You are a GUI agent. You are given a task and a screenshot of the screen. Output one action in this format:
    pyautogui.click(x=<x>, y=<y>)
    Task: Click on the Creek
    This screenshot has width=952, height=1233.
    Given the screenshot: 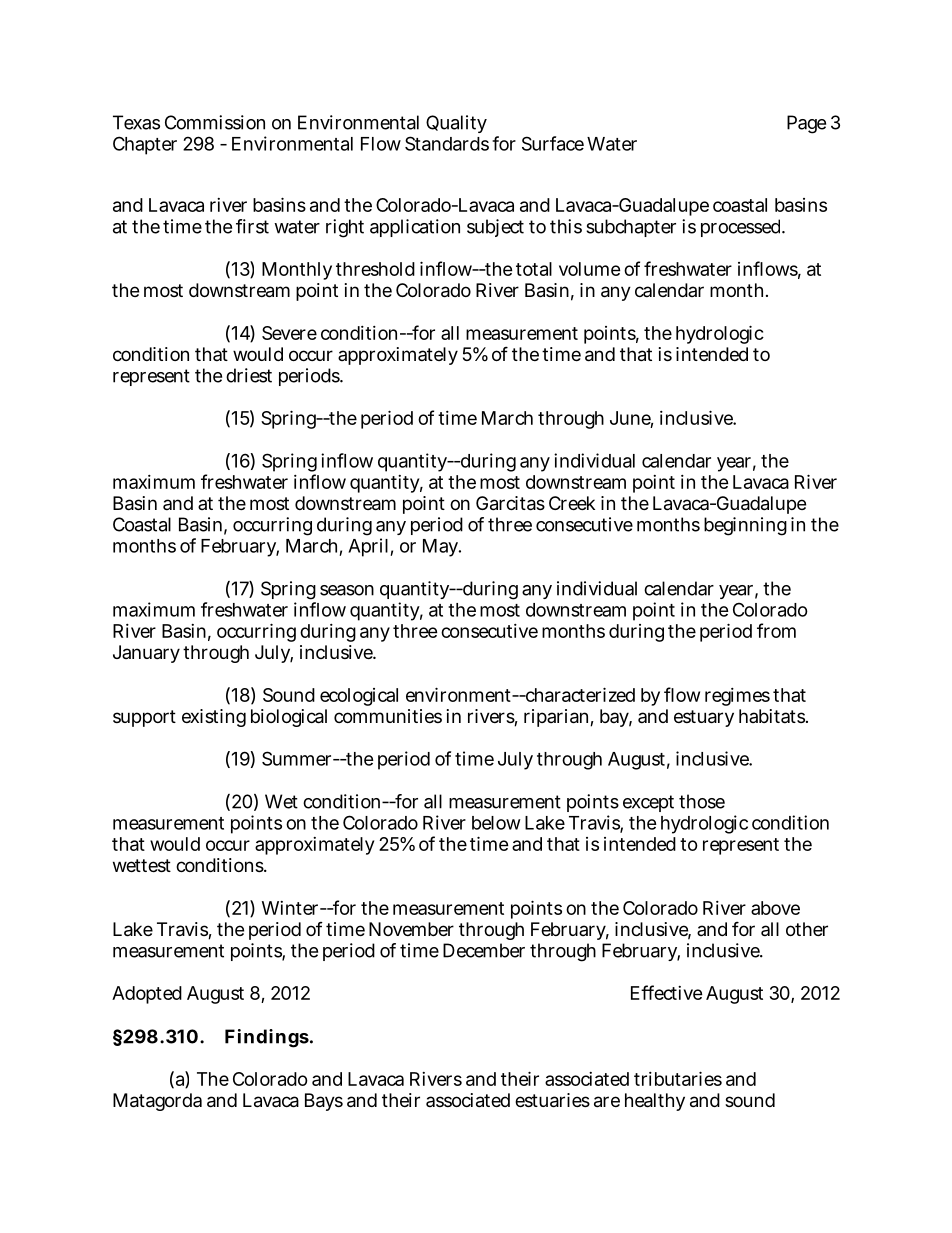 What is the action you would take?
    pyautogui.click(x=572, y=503)
